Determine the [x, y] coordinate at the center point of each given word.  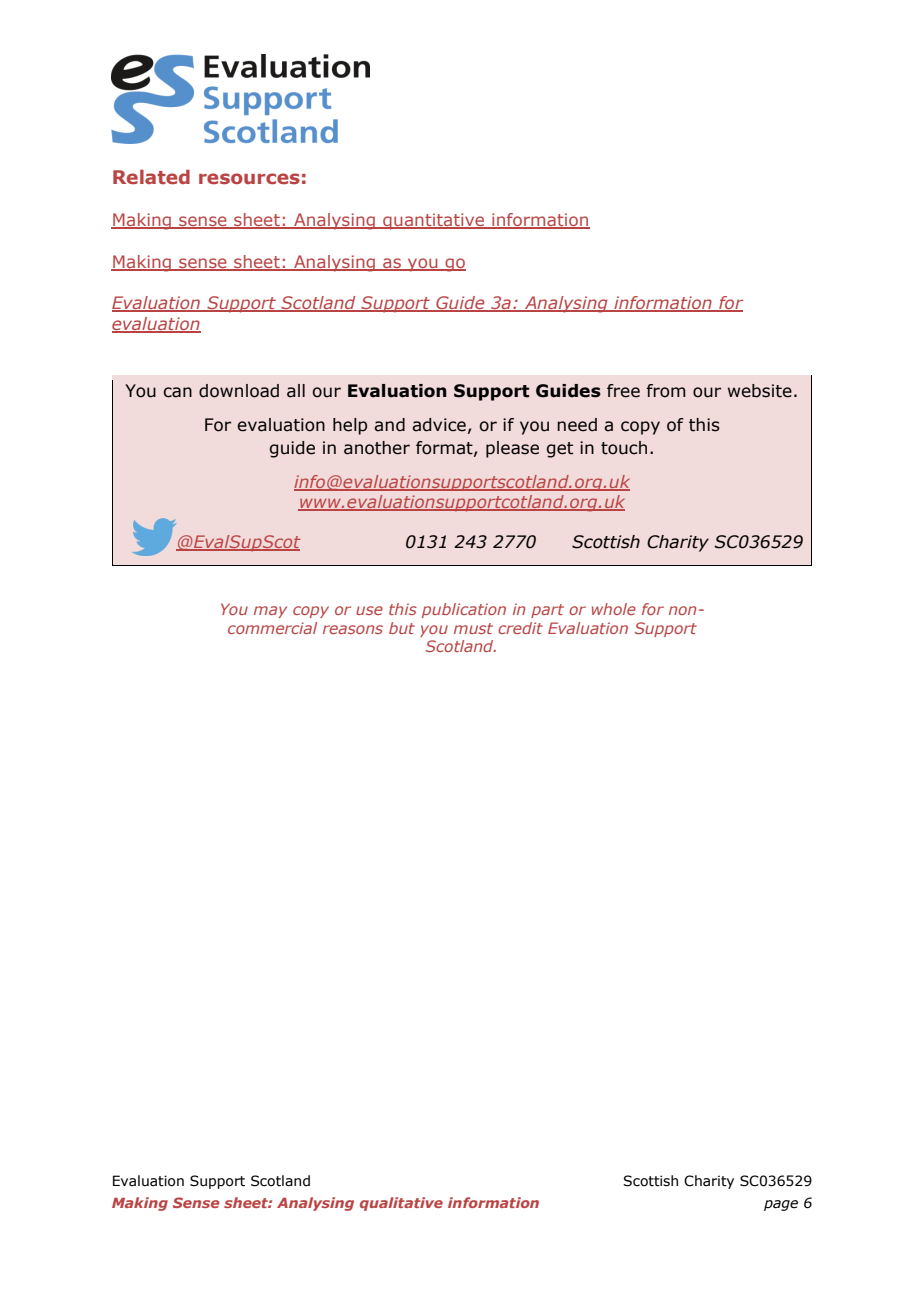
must [473, 628]
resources [249, 178]
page [781, 1205]
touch [624, 448]
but [402, 628]
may [270, 612]
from [666, 391]
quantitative [434, 221]
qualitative [401, 1204]
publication [464, 610]
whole [614, 609]
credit [520, 628]
